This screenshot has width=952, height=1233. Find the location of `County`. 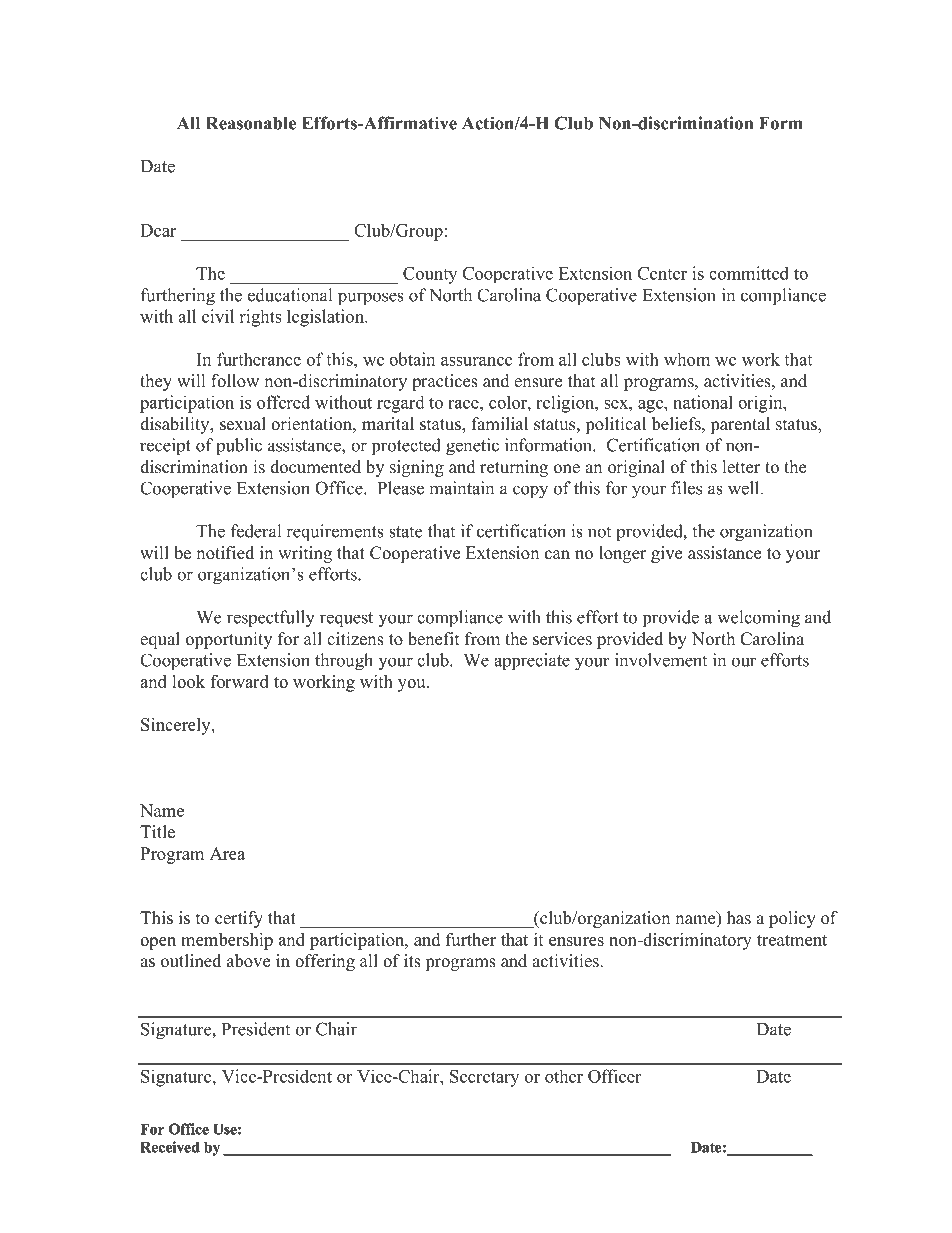

County is located at coordinates (430, 275).
